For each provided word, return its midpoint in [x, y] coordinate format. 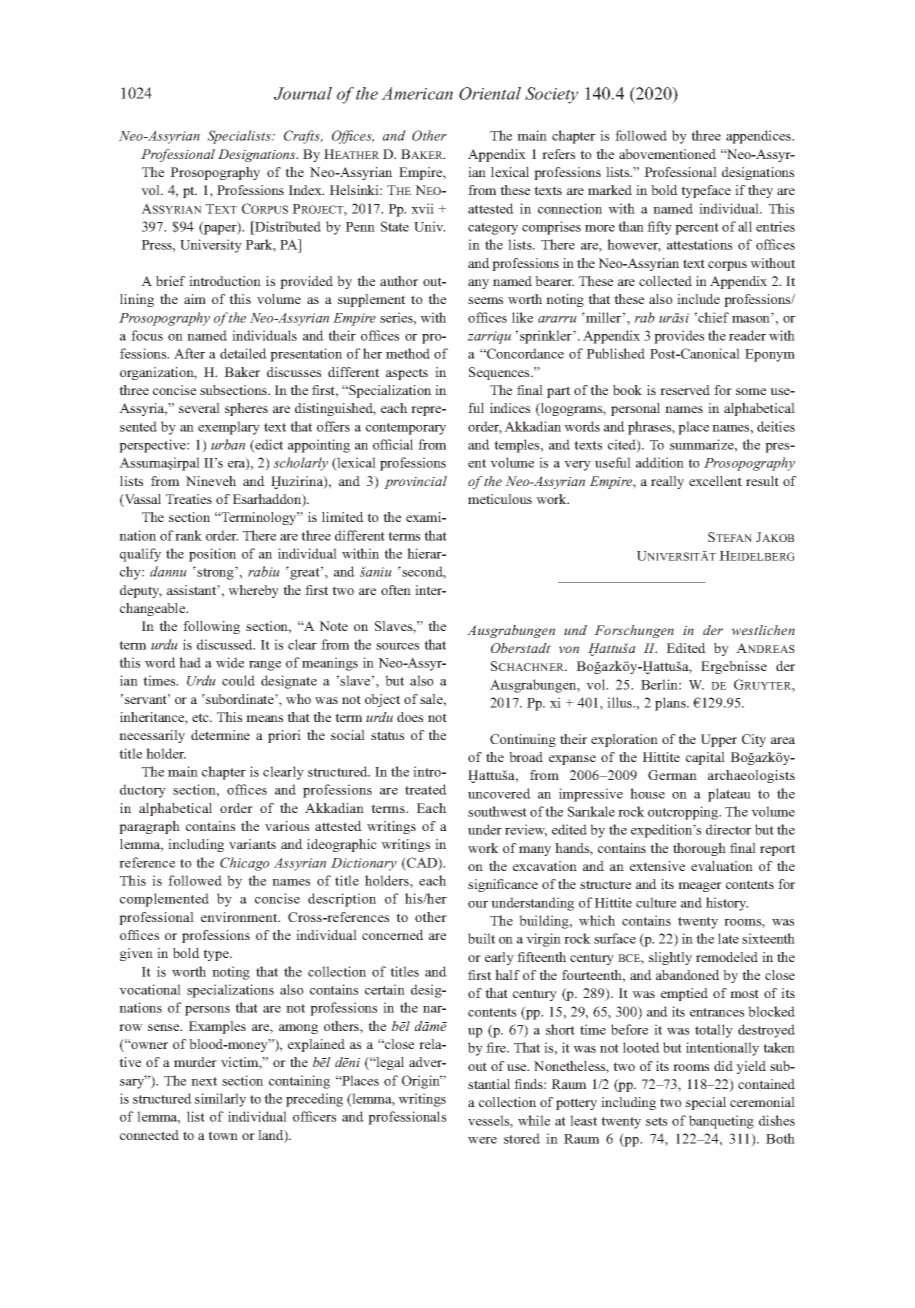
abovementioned [667, 154]
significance [503, 885]
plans [671, 704]
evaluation [722, 866]
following [211, 627]
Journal [303, 93]
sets [656, 1121]
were [482, 1140]
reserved [685, 390]
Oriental [490, 93]
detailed [243, 353]
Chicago [244, 864]
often [396, 590]
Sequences [500, 373]
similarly [220, 1100]
